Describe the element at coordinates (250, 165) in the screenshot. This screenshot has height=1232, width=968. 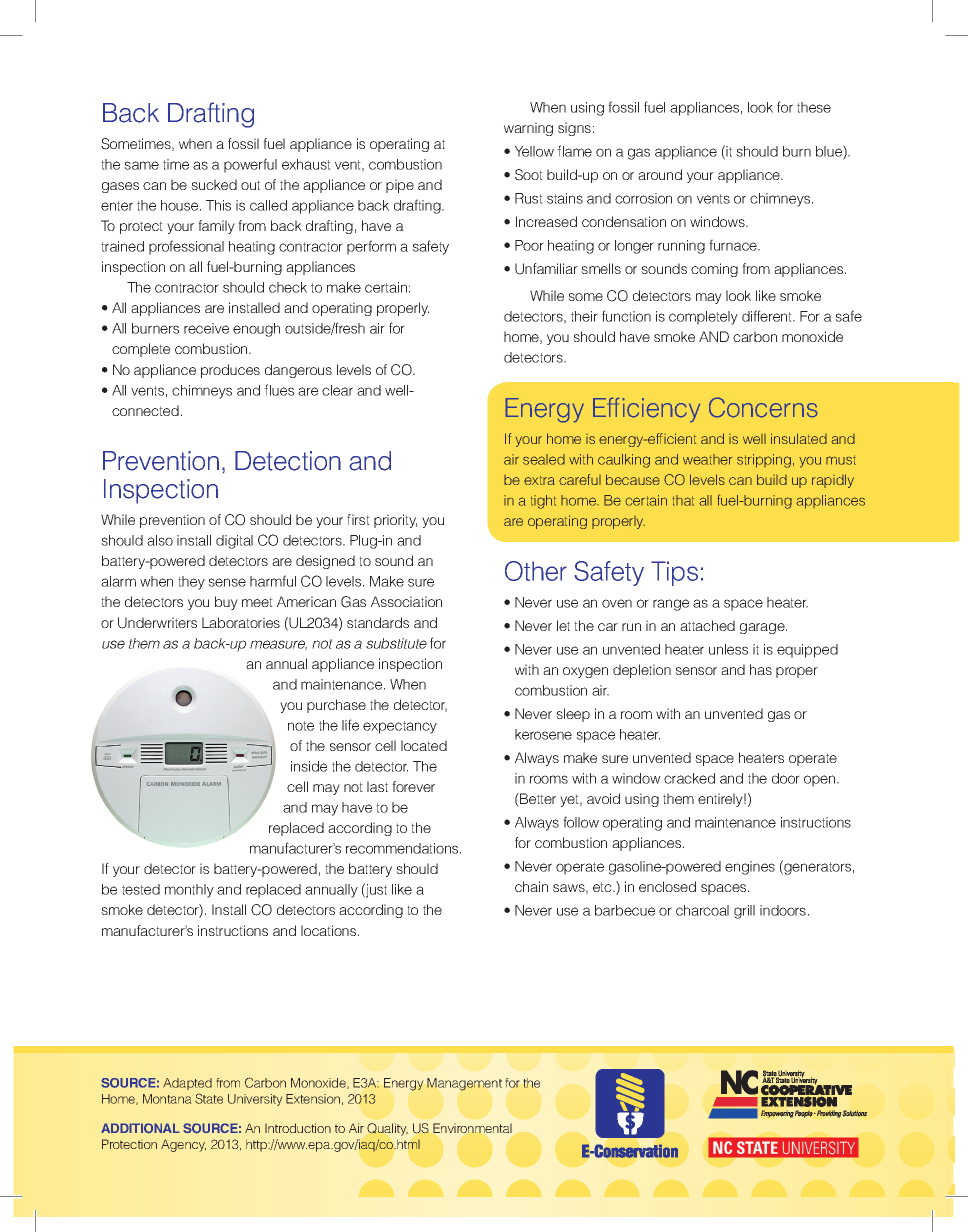
I see `powerful` at that location.
